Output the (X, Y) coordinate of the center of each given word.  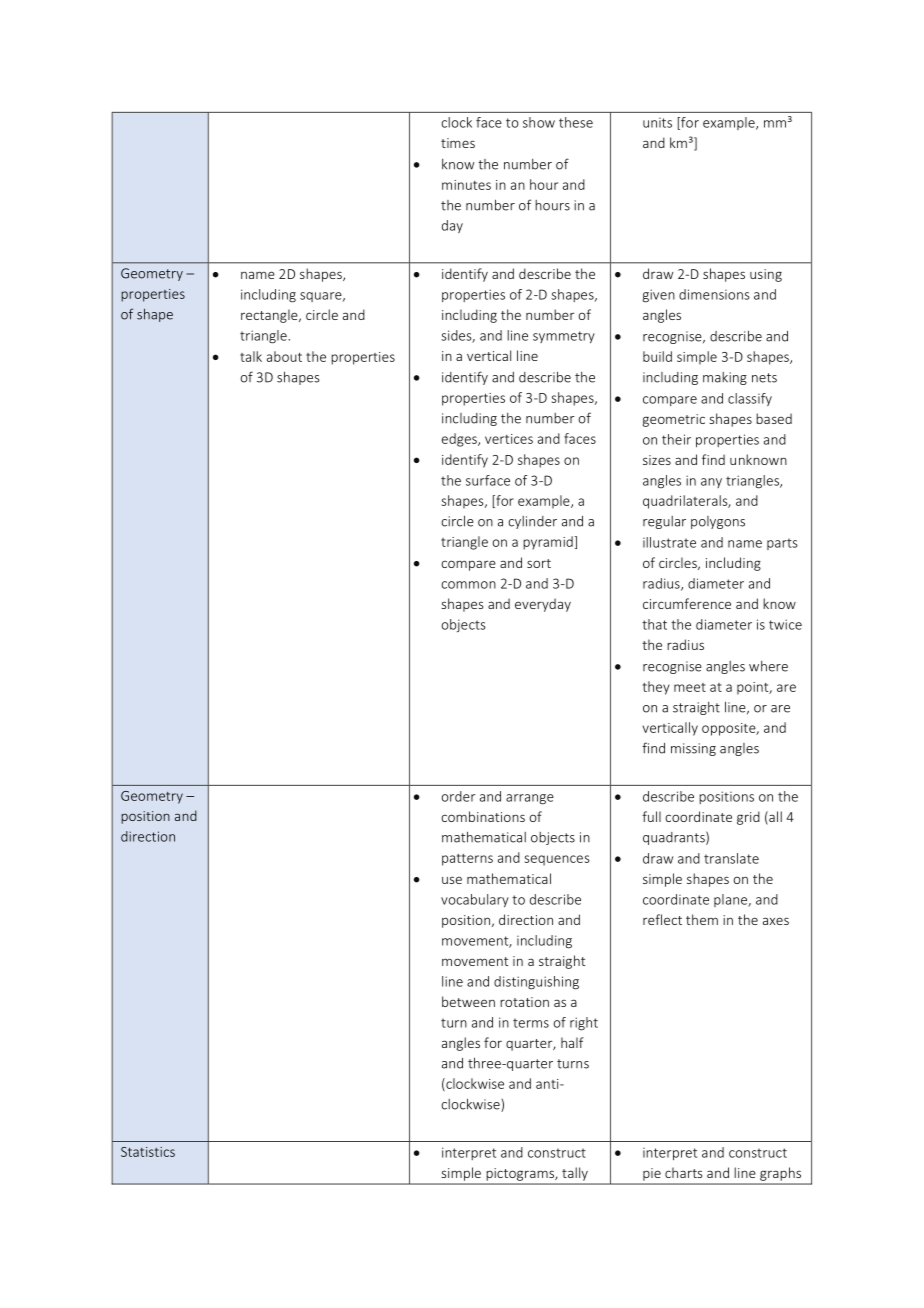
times (458, 143)
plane (731, 900)
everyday (543, 605)
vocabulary (475, 901)
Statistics (148, 1152)
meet (690, 687)
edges (460, 440)
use (452, 880)
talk (251, 356)
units (657, 123)
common (468, 585)
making (725, 378)
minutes (466, 185)
